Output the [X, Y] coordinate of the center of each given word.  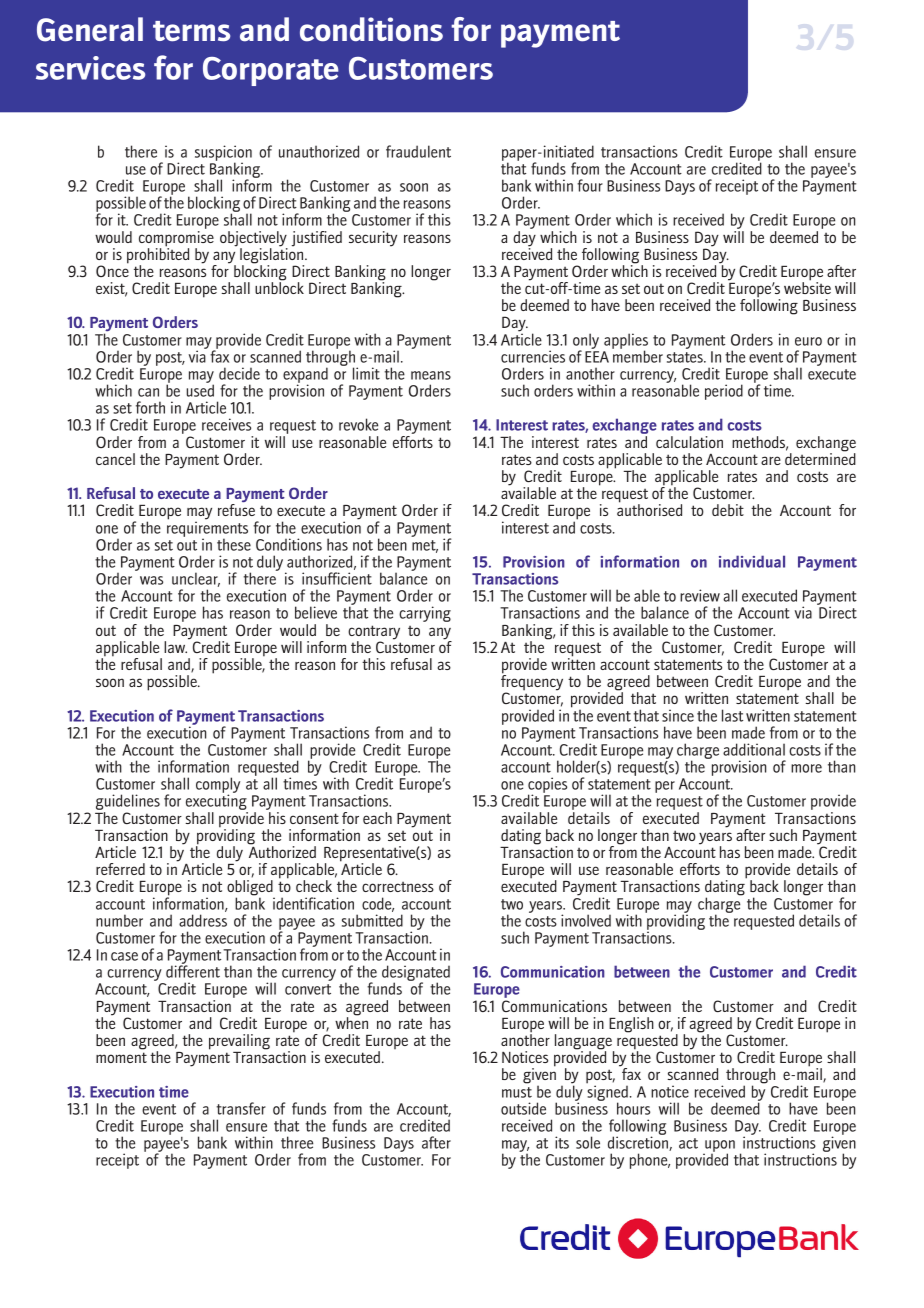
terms [191, 31]
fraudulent [418, 151]
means [431, 375]
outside [523, 1108]
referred [120, 869]
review [700, 595]
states [686, 357]
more [806, 768]
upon [719, 1147]
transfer [241, 1108]
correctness [398, 887]
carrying [425, 614]
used [200, 390]
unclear [196, 579]
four [590, 185]
